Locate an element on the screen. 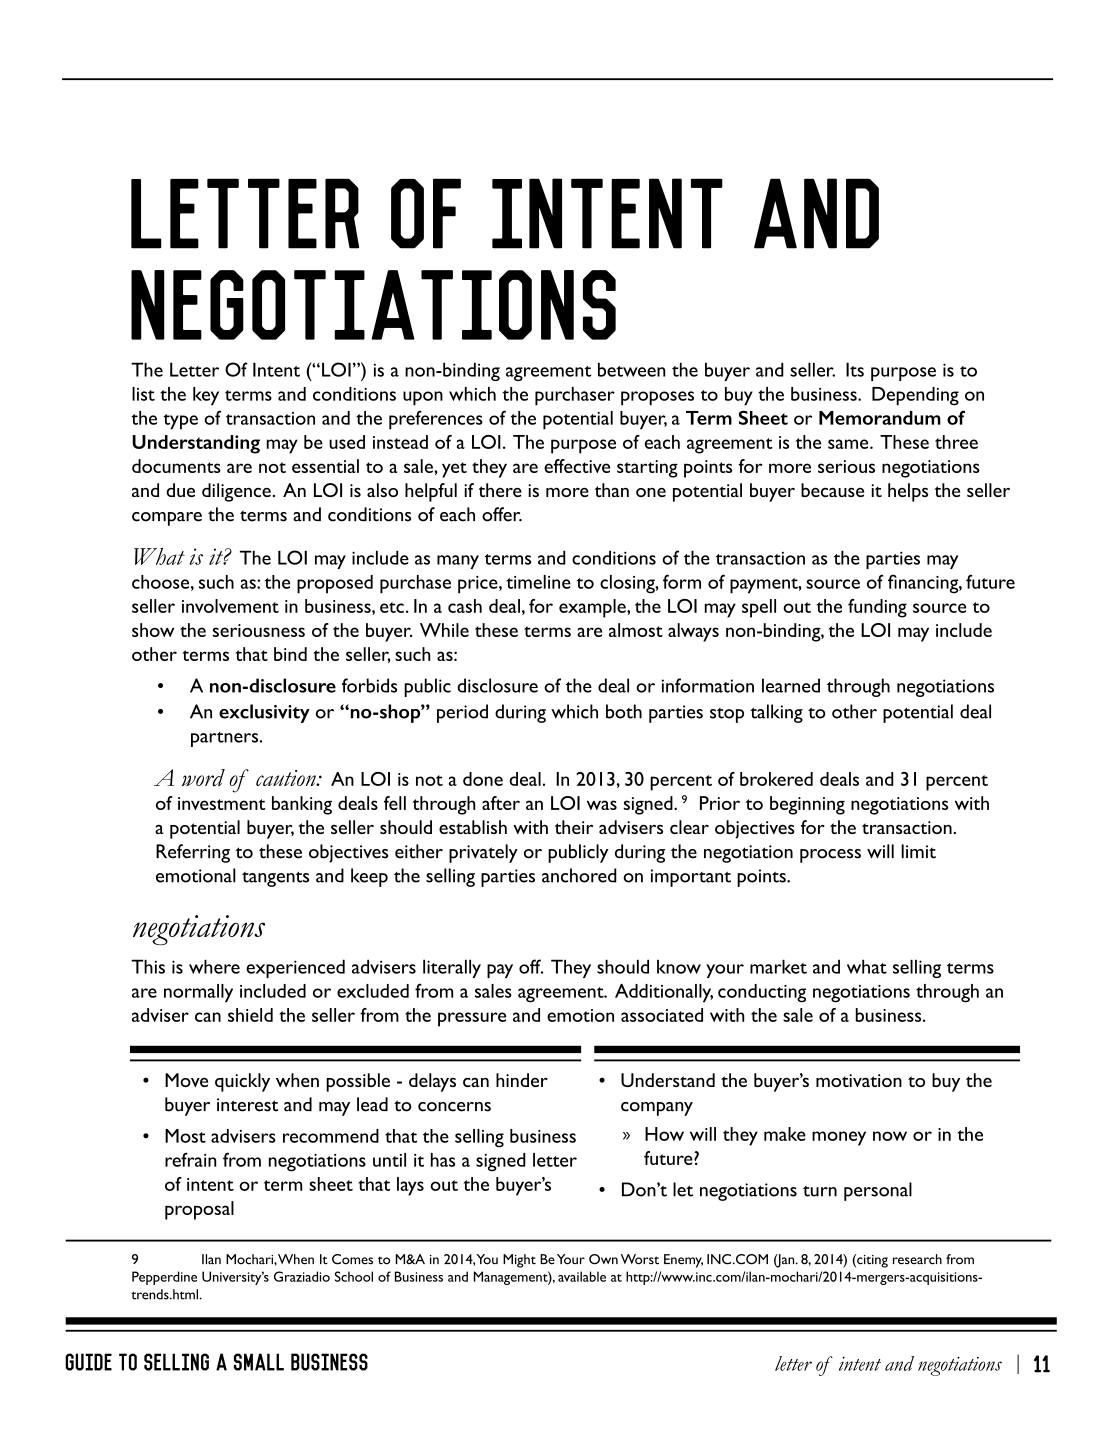  period is located at coordinates (462, 713).
